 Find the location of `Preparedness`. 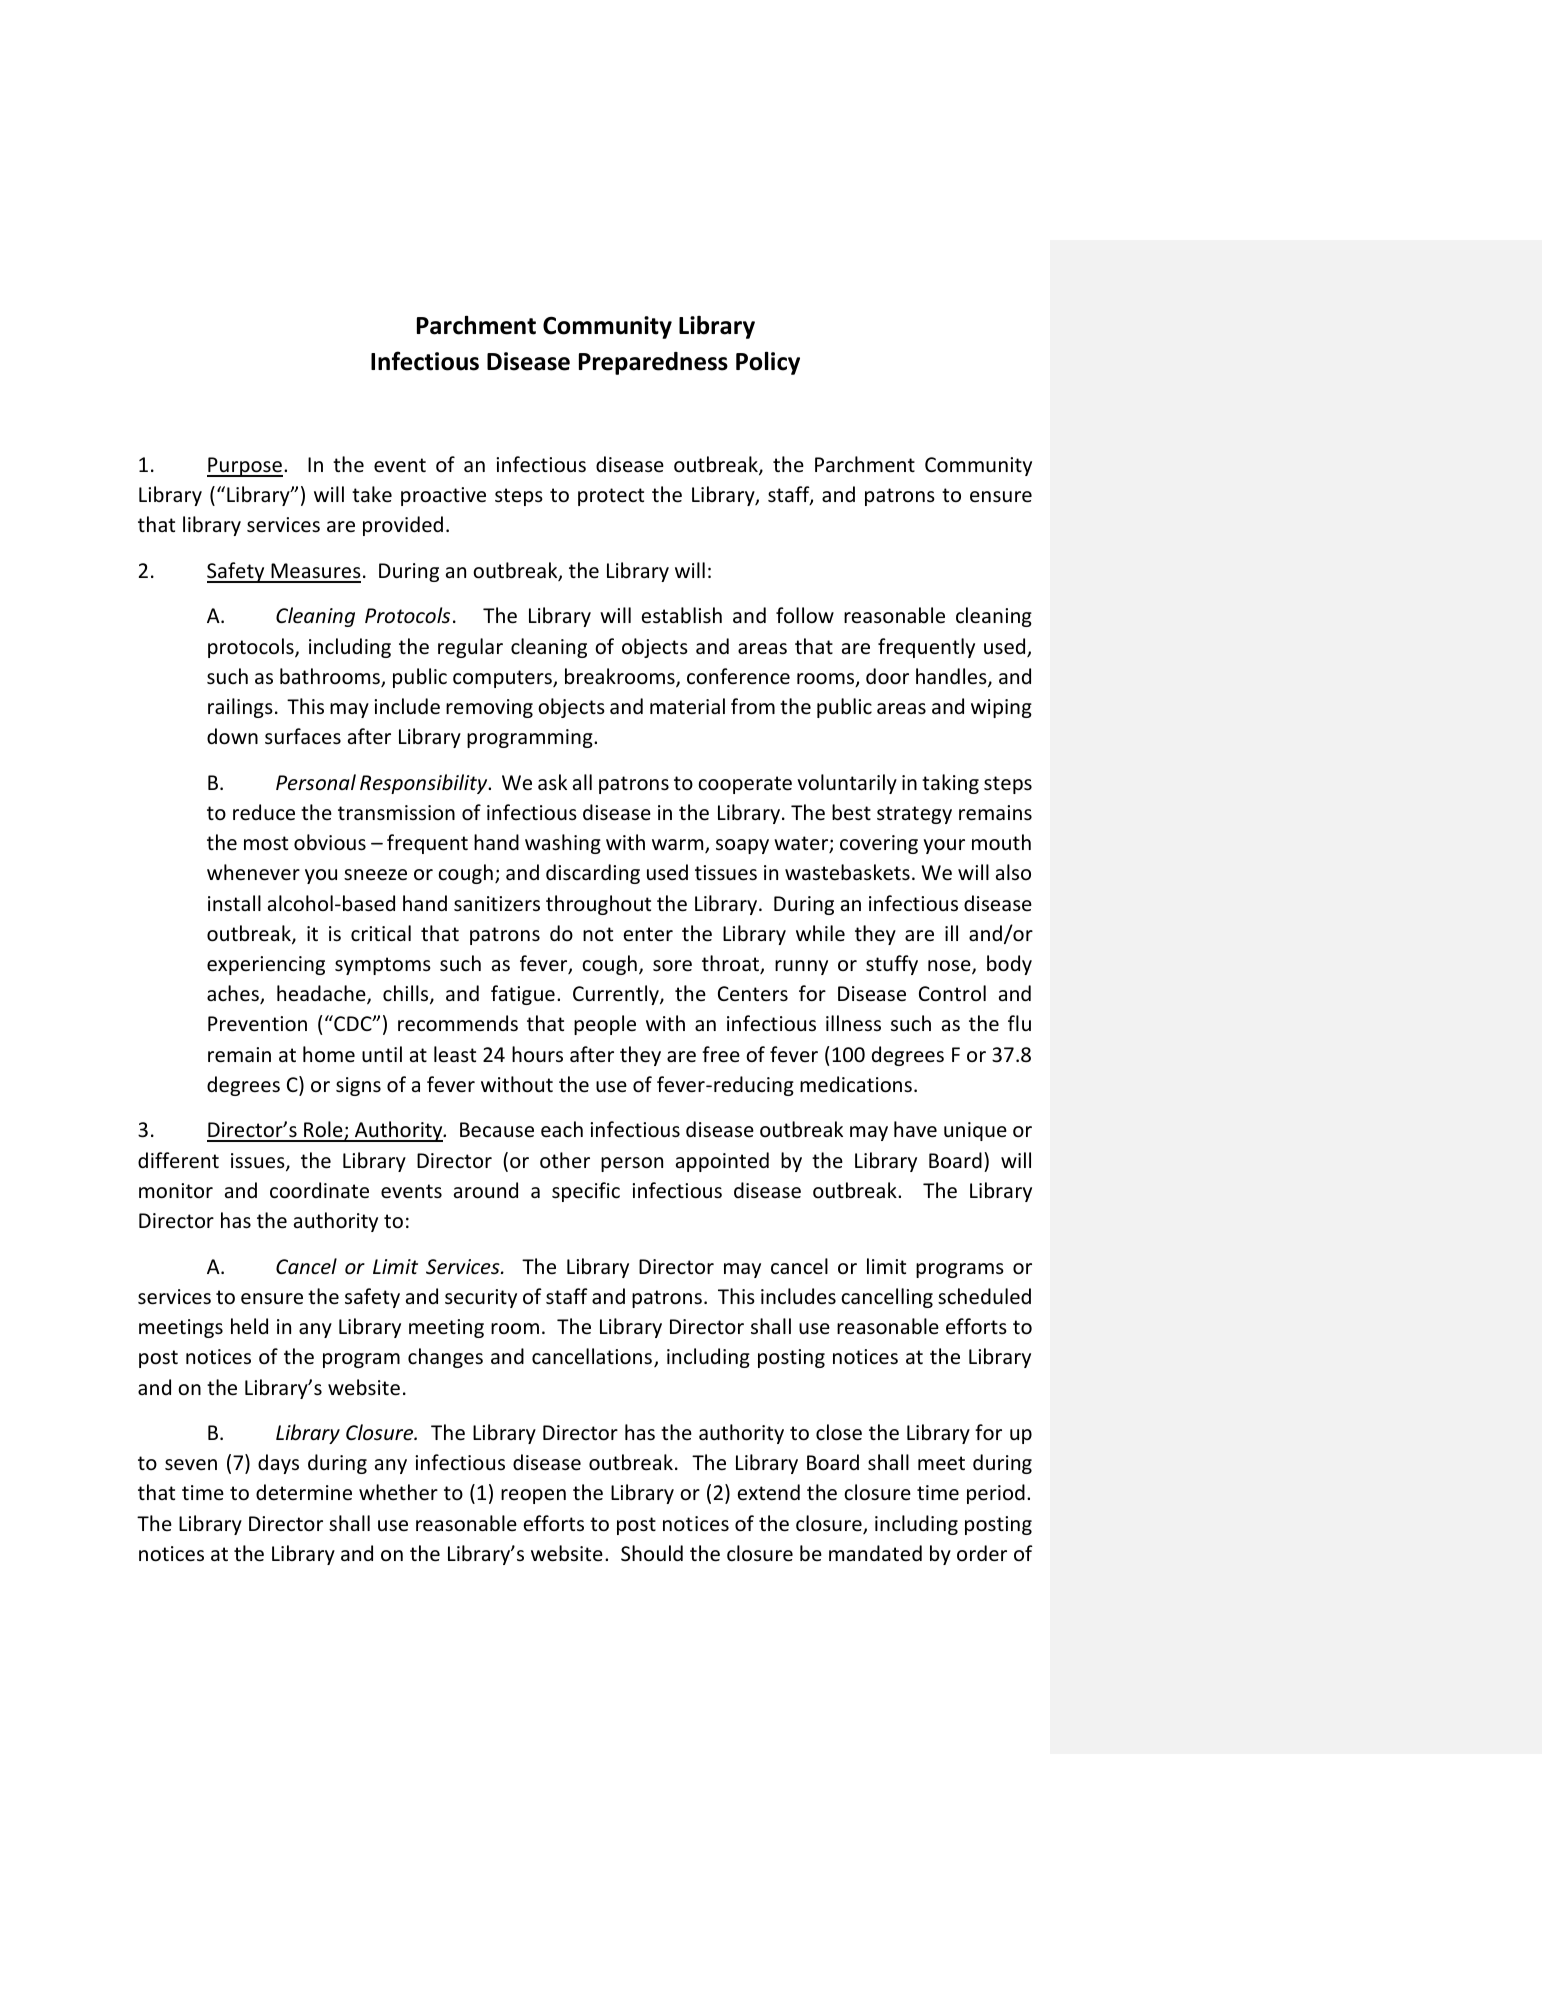

Preparedness is located at coordinates (653, 363).
